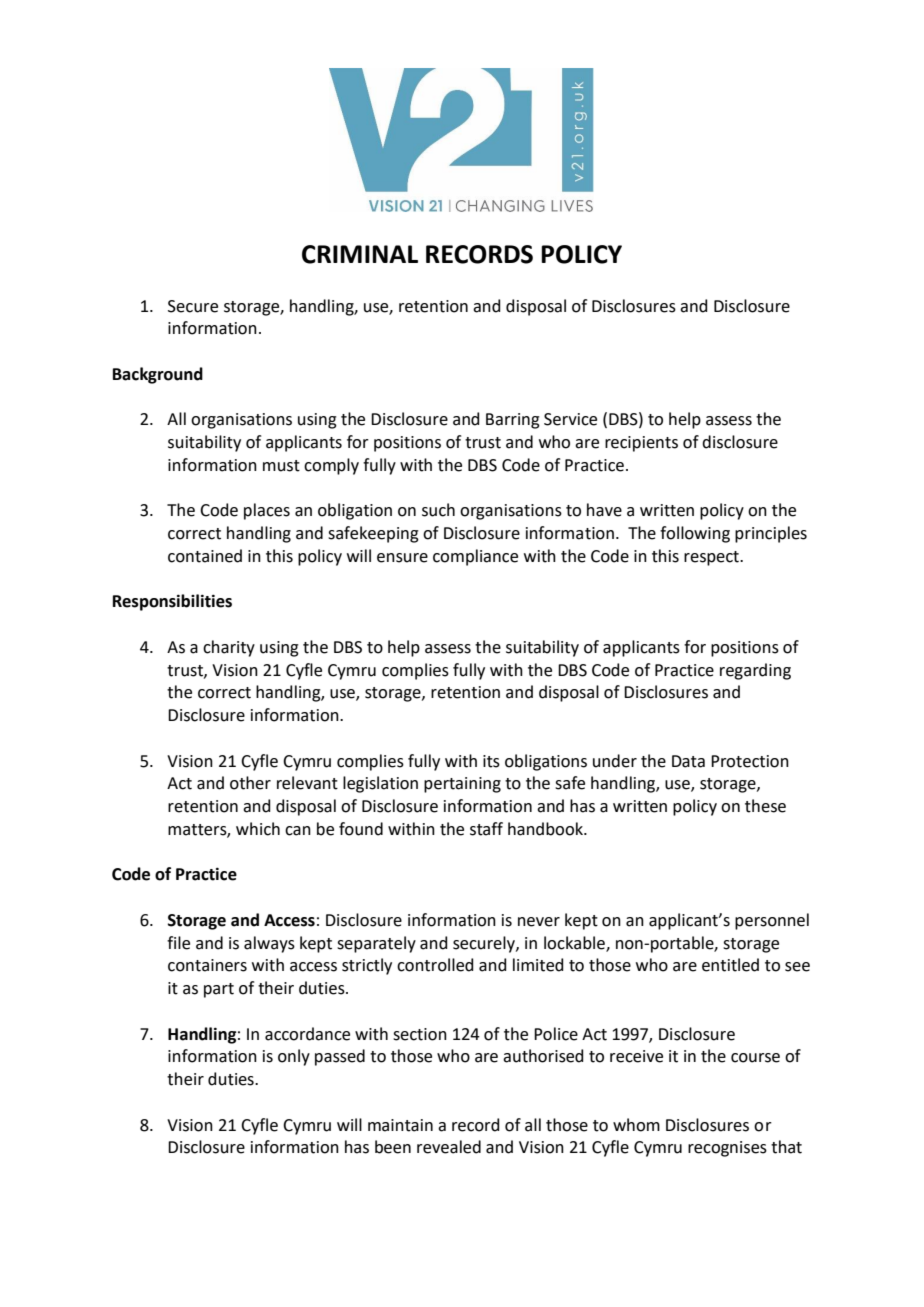  What do you see at coordinates (755, 671) in the page?
I see `regarding` at bounding box center [755, 671].
